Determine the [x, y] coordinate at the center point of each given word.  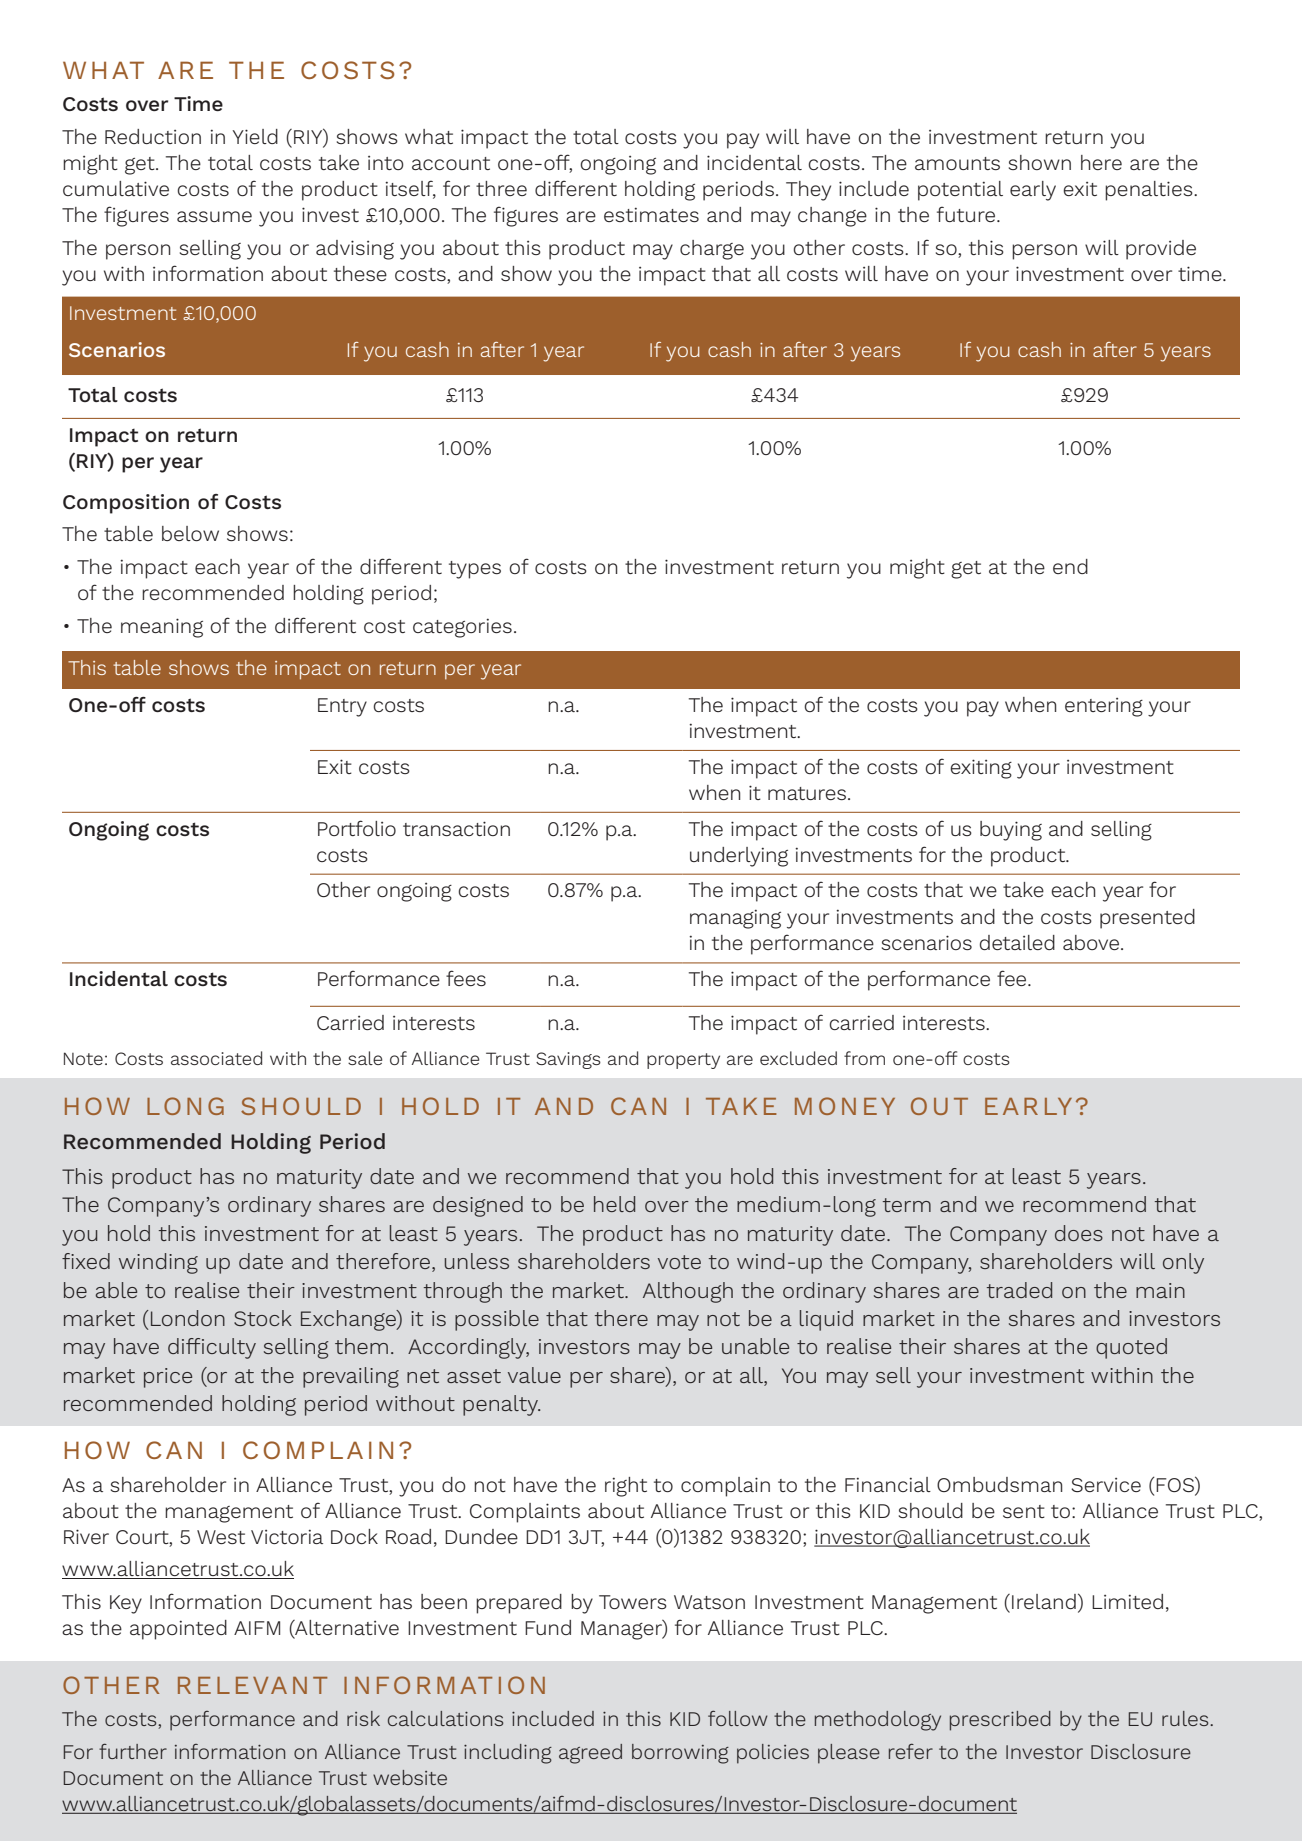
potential [960, 191]
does [1079, 1233]
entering [1104, 707]
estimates [651, 214]
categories [462, 628]
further [133, 1751]
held [614, 1204]
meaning [162, 628]
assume [214, 216]
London [188, 1318]
